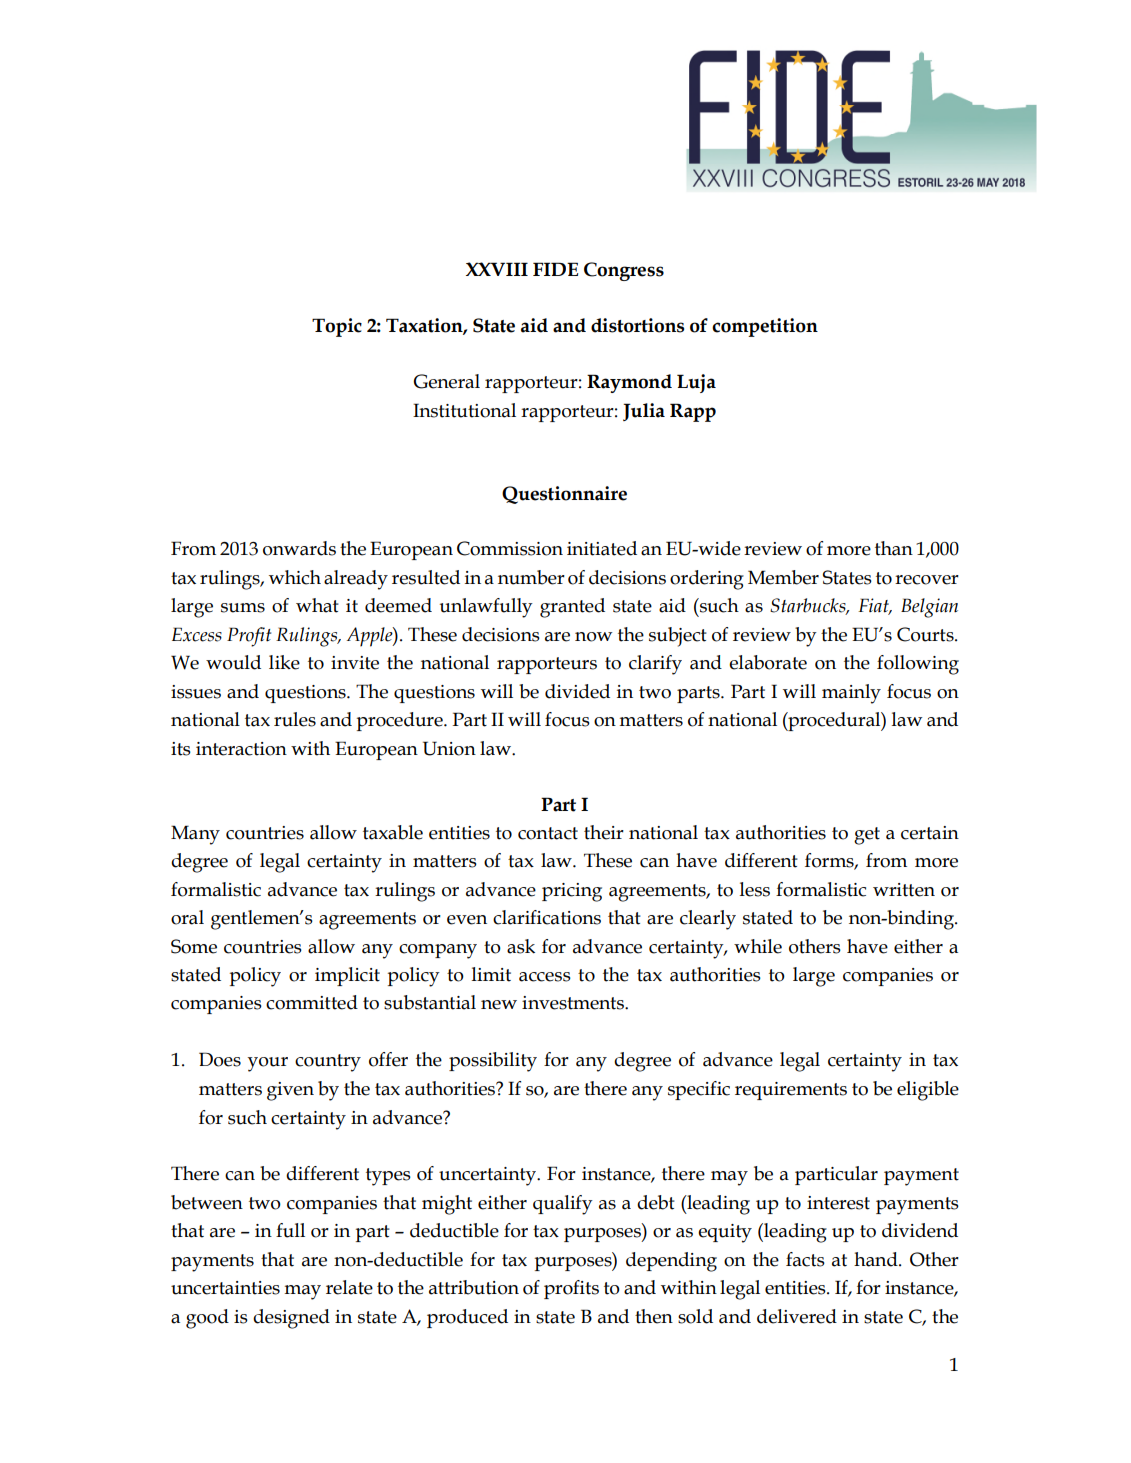 Image resolution: width=1131 pixels, height=1463 pixels. What do you see at coordinates (291, 1319) in the image?
I see `designed` at bounding box center [291, 1319].
